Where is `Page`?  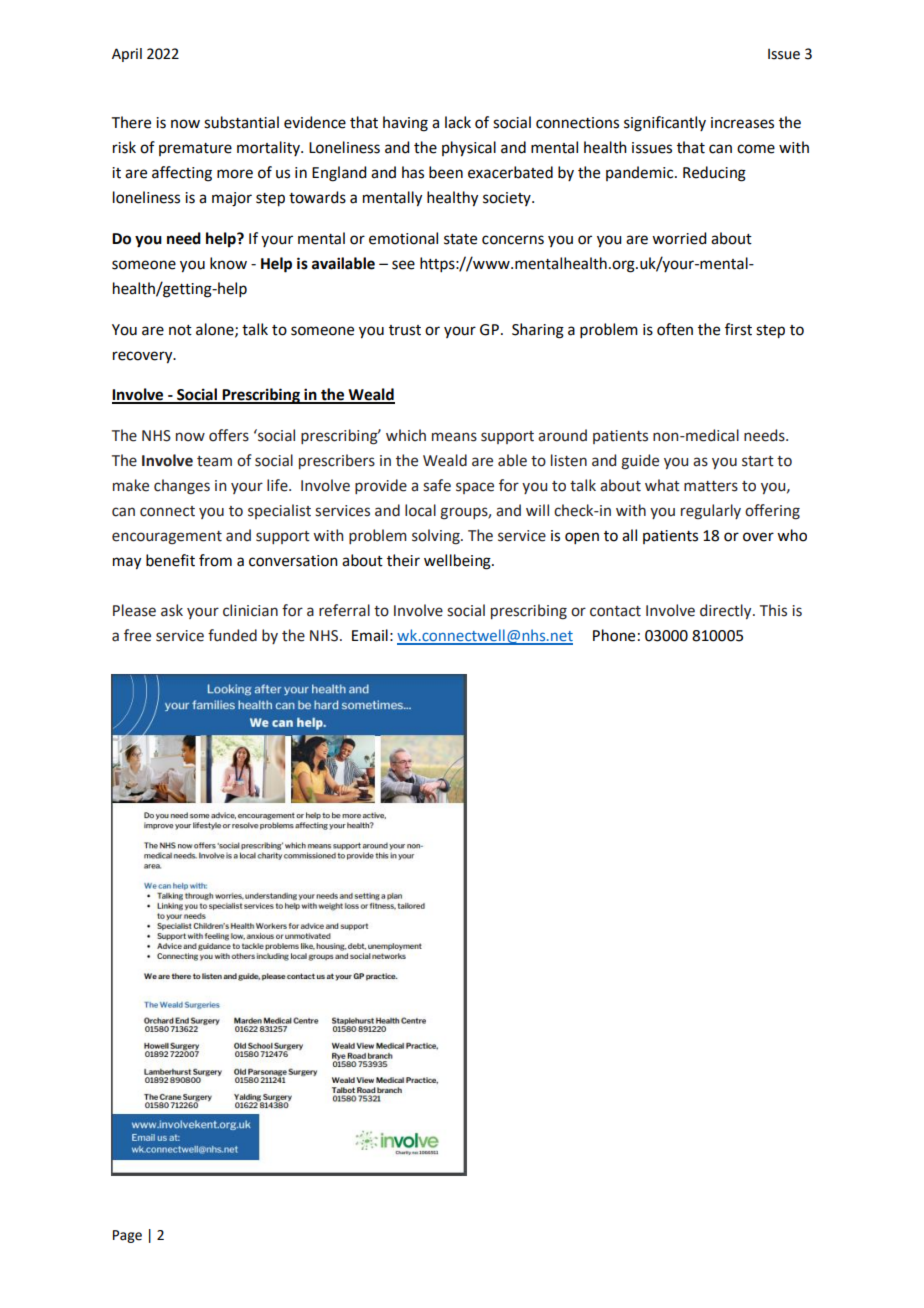 Page is located at coordinates (127, 1236).
